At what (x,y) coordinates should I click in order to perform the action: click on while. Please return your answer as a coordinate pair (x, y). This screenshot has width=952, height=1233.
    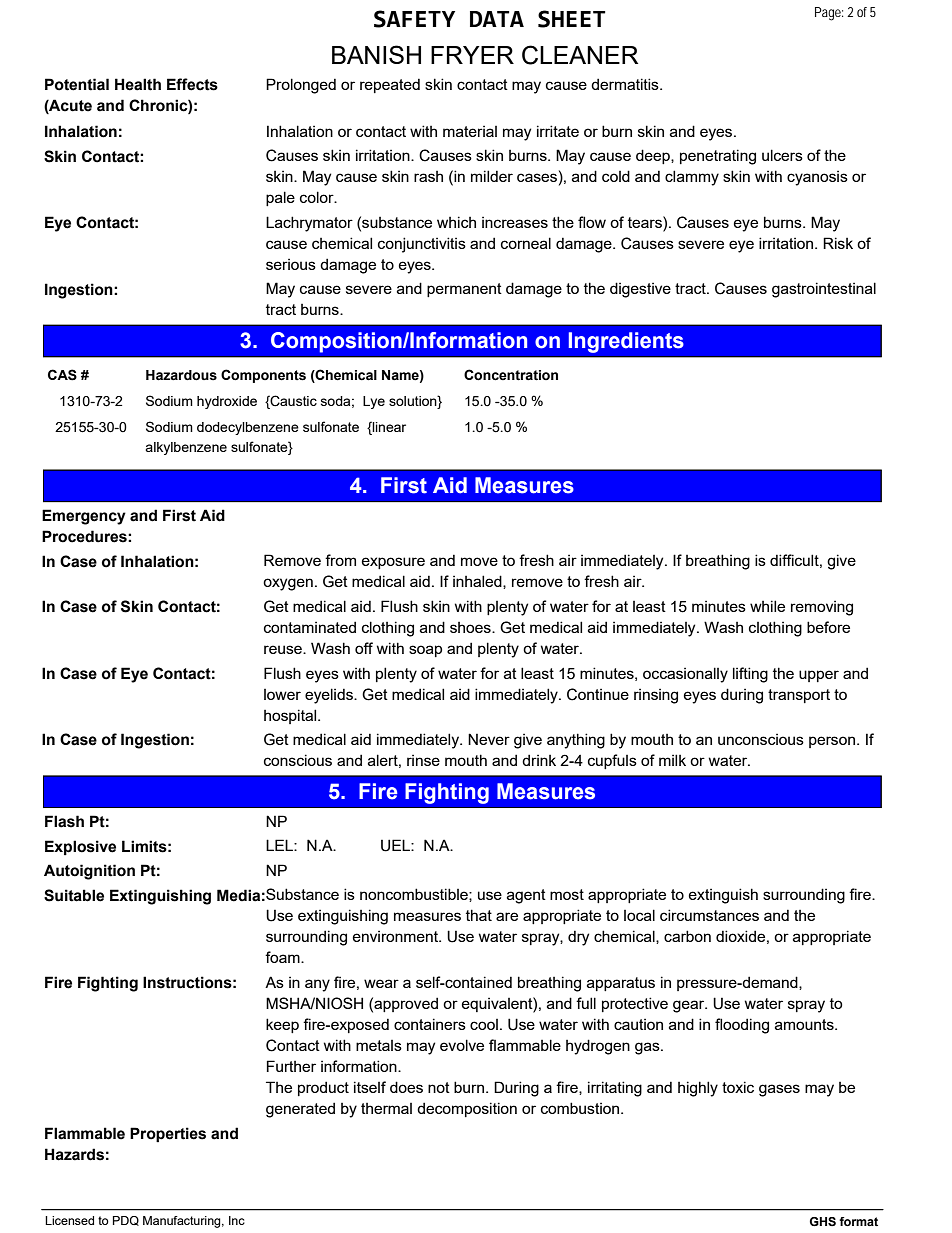
    Looking at the image, I should click on (767, 606).
